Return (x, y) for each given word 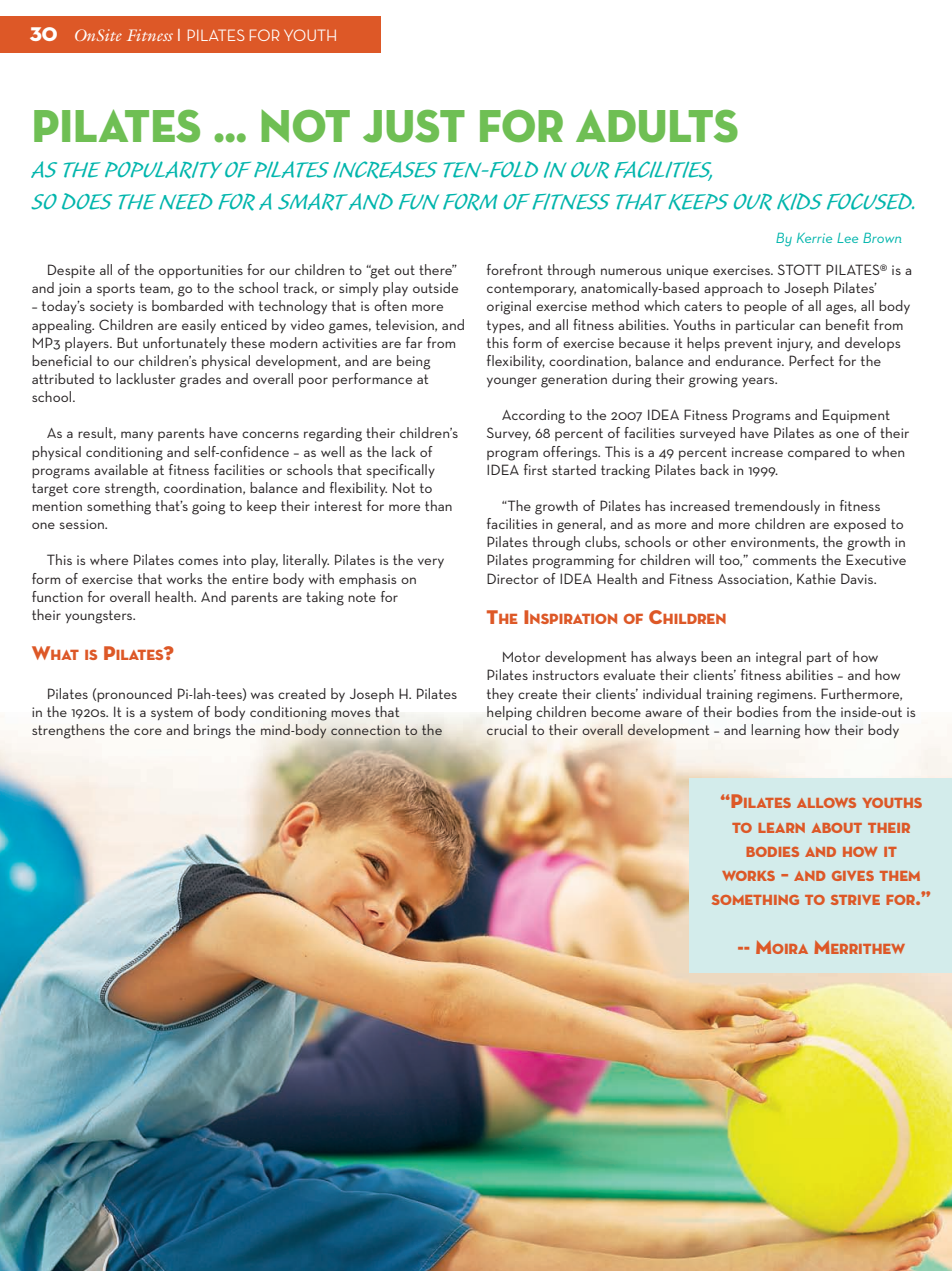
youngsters (100, 617)
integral (778, 658)
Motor (522, 657)
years (759, 382)
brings (212, 731)
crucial (507, 729)
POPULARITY (163, 170)
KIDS (799, 202)
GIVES (853, 876)
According (533, 416)
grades (200, 380)
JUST (414, 126)
